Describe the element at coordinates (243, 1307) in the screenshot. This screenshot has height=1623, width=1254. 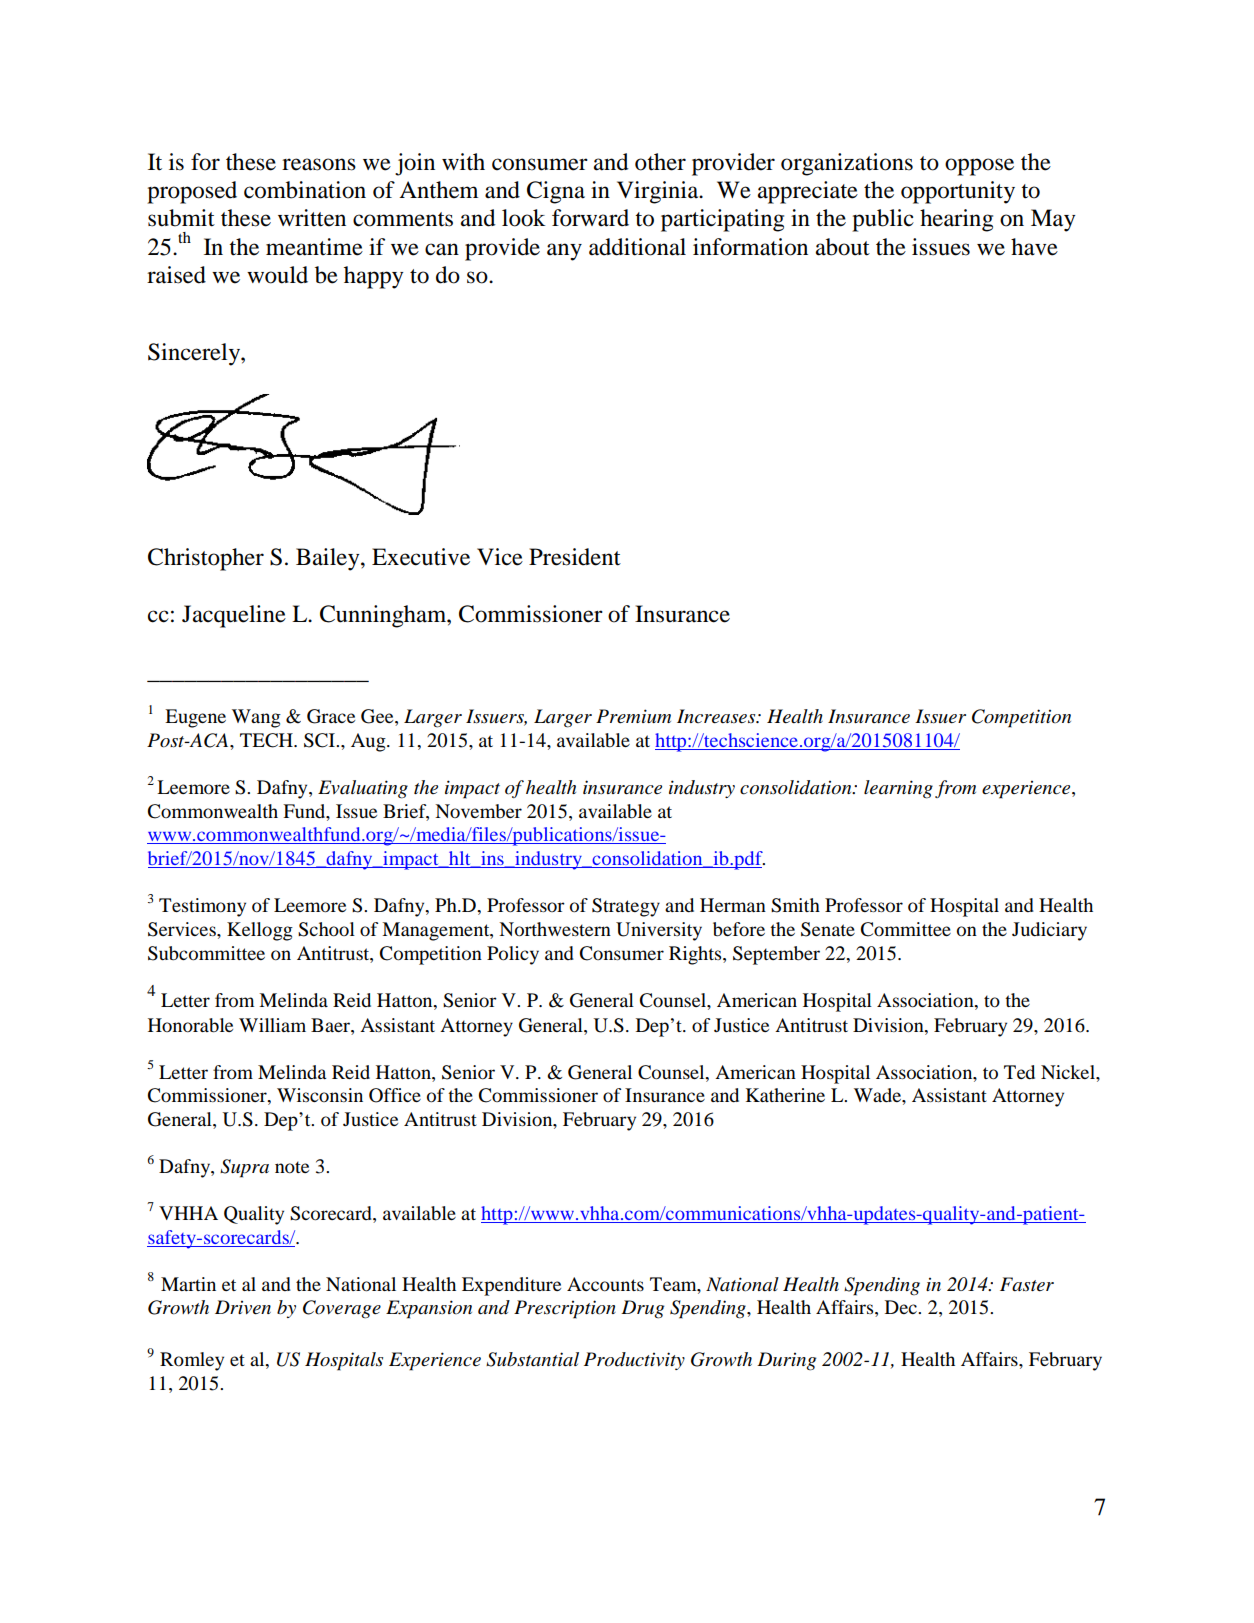
I see `Driven` at that location.
